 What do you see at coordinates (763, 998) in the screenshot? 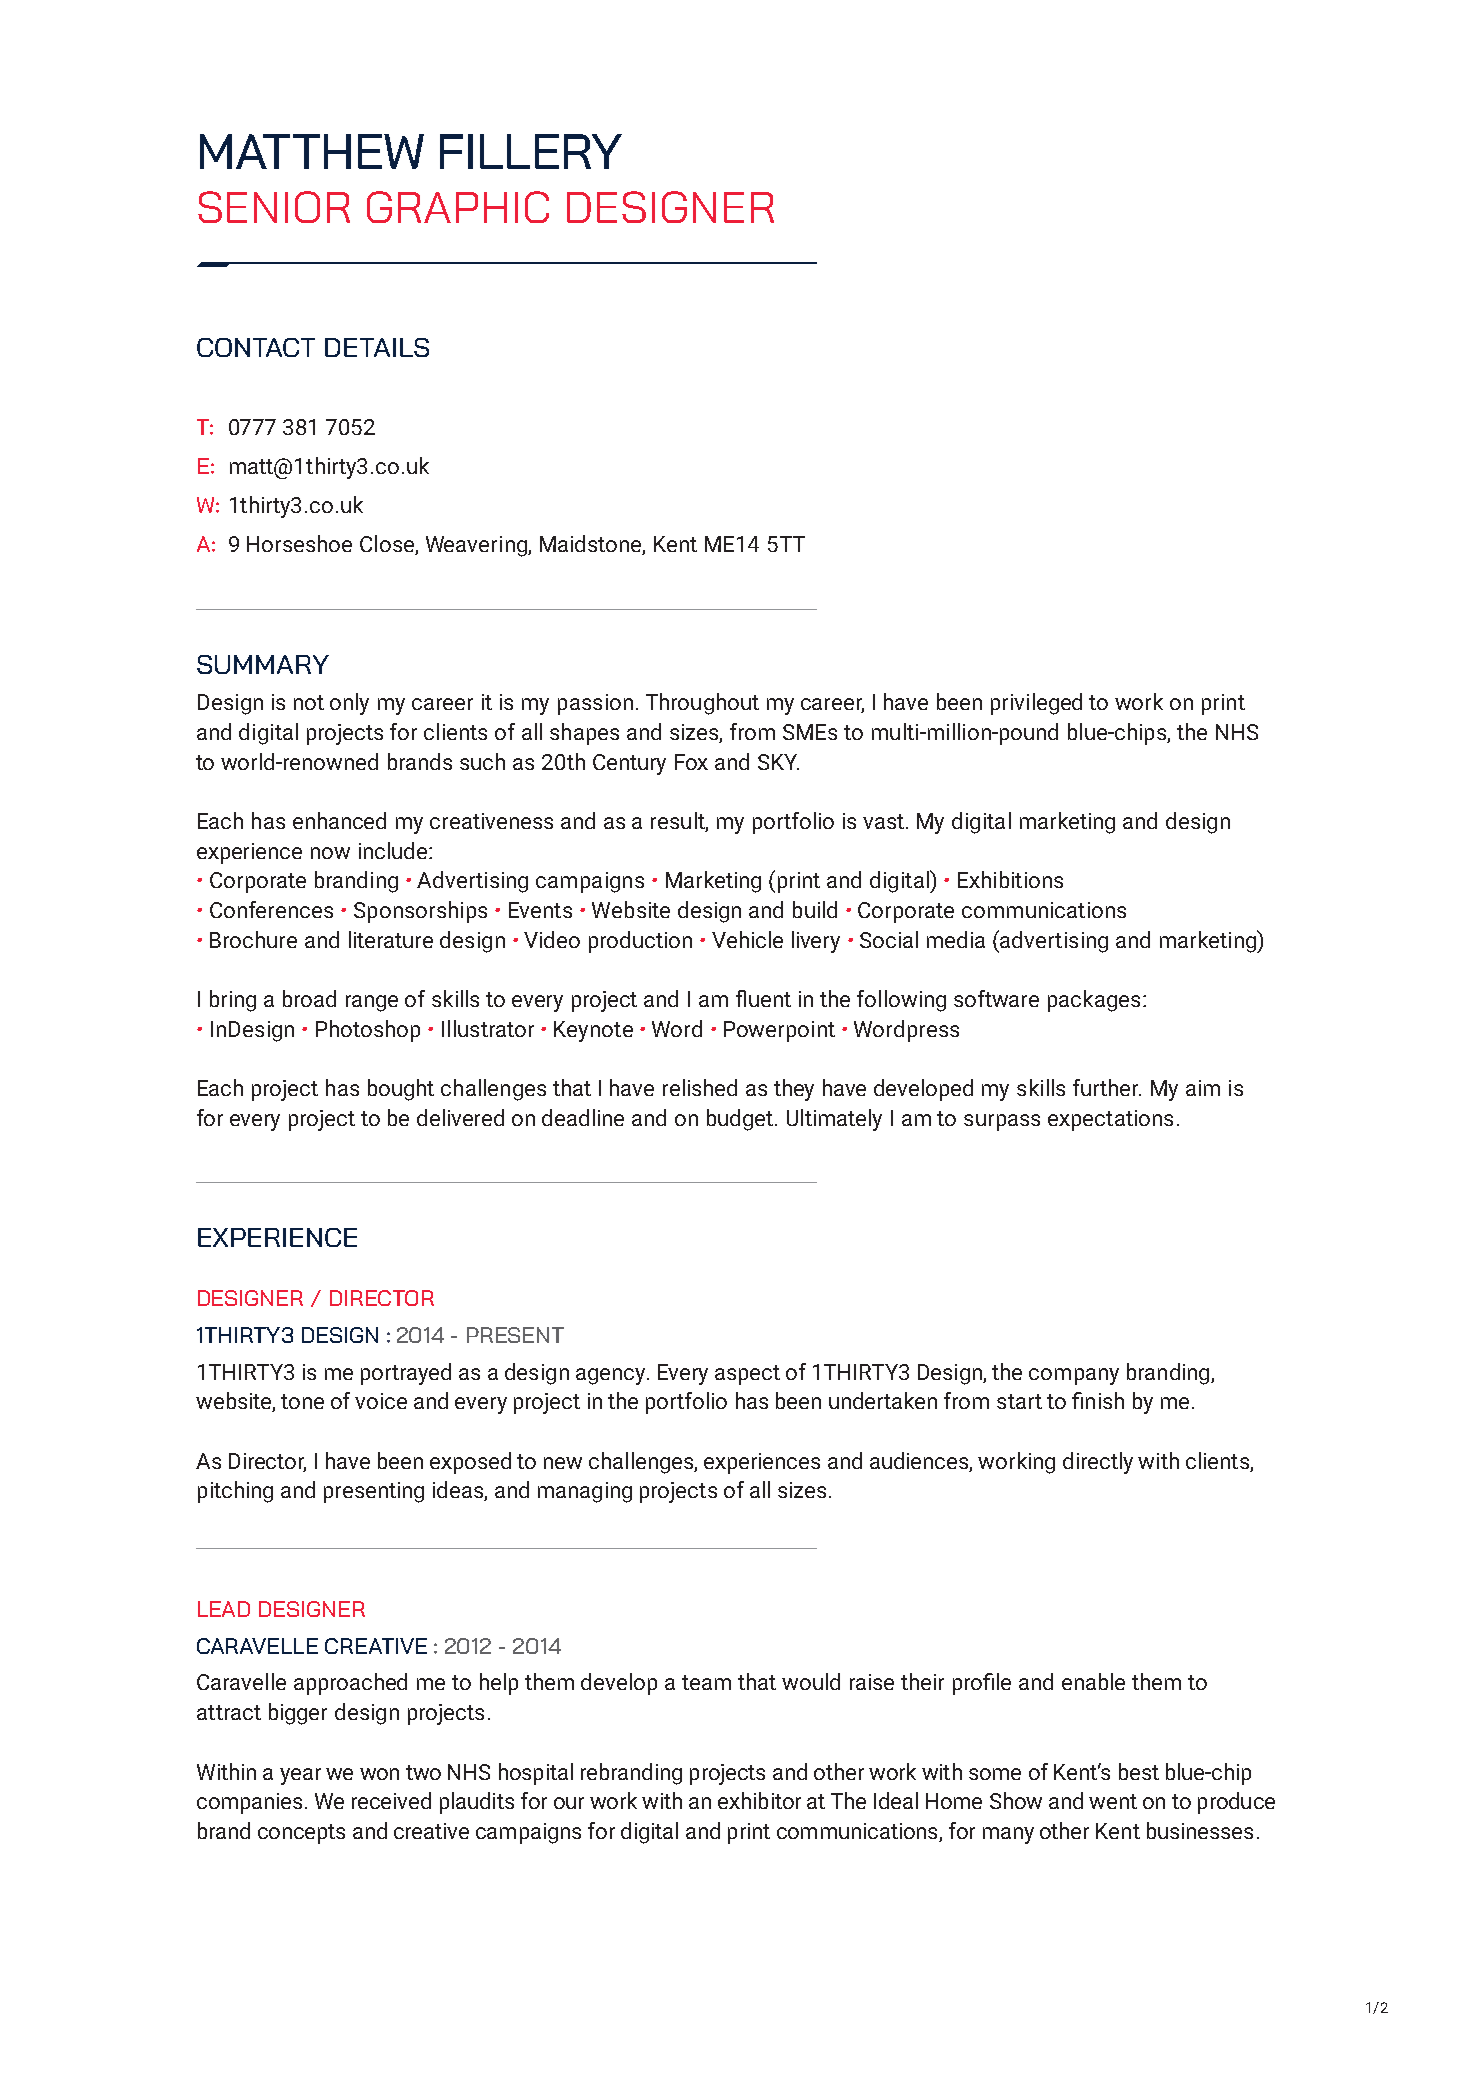
I see `fluent` at bounding box center [763, 998].
